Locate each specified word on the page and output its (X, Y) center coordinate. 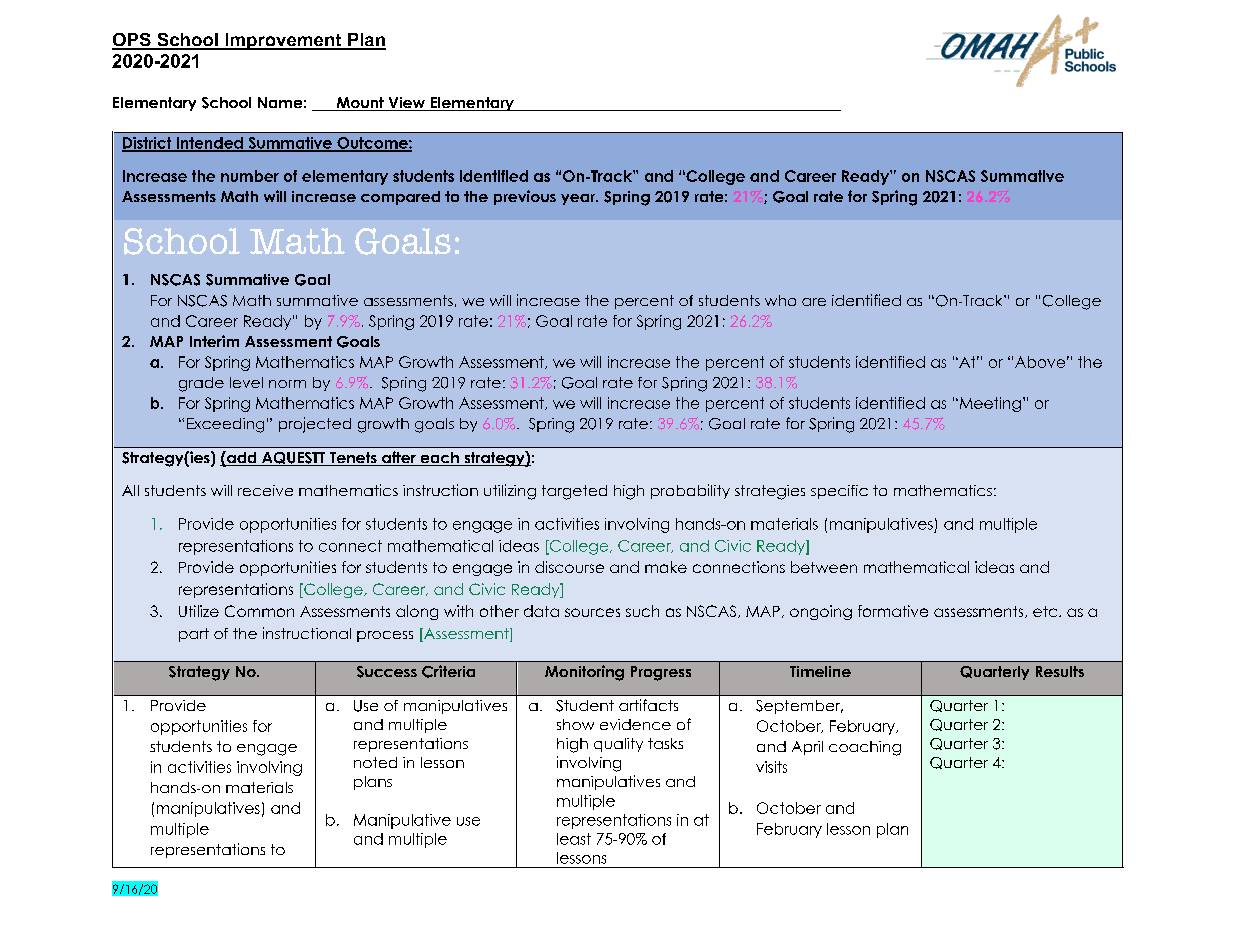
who (780, 300)
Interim (214, 341)
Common (259, 611)
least (574, 839)
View (406, 104)
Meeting (989, 404)
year (579, 199)
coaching (865, 748)
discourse (569, 567)
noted (375, 762)
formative (893, 611)
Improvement (283, 41)
